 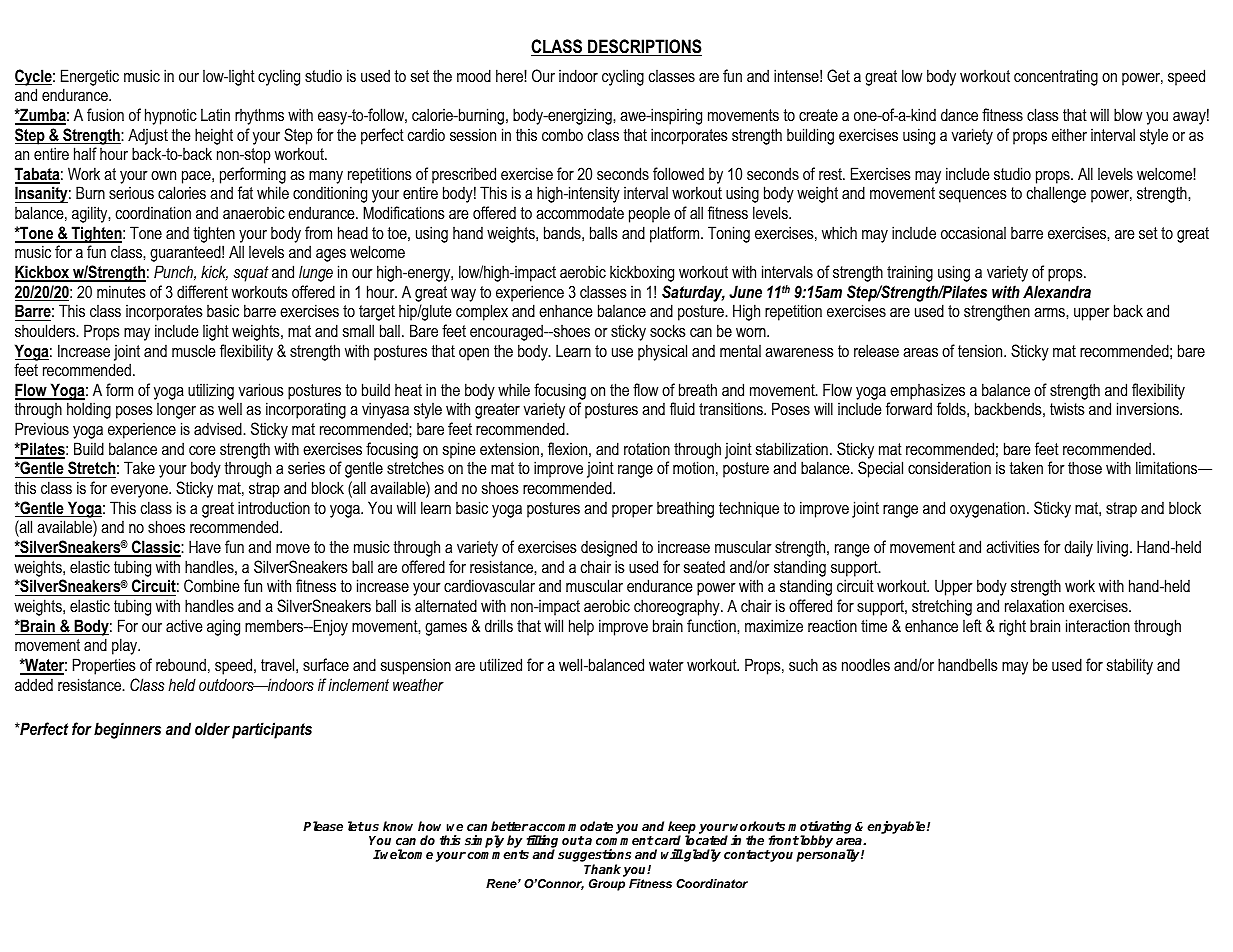 I want to click on concentrating, so click(x=1056, y=78).
